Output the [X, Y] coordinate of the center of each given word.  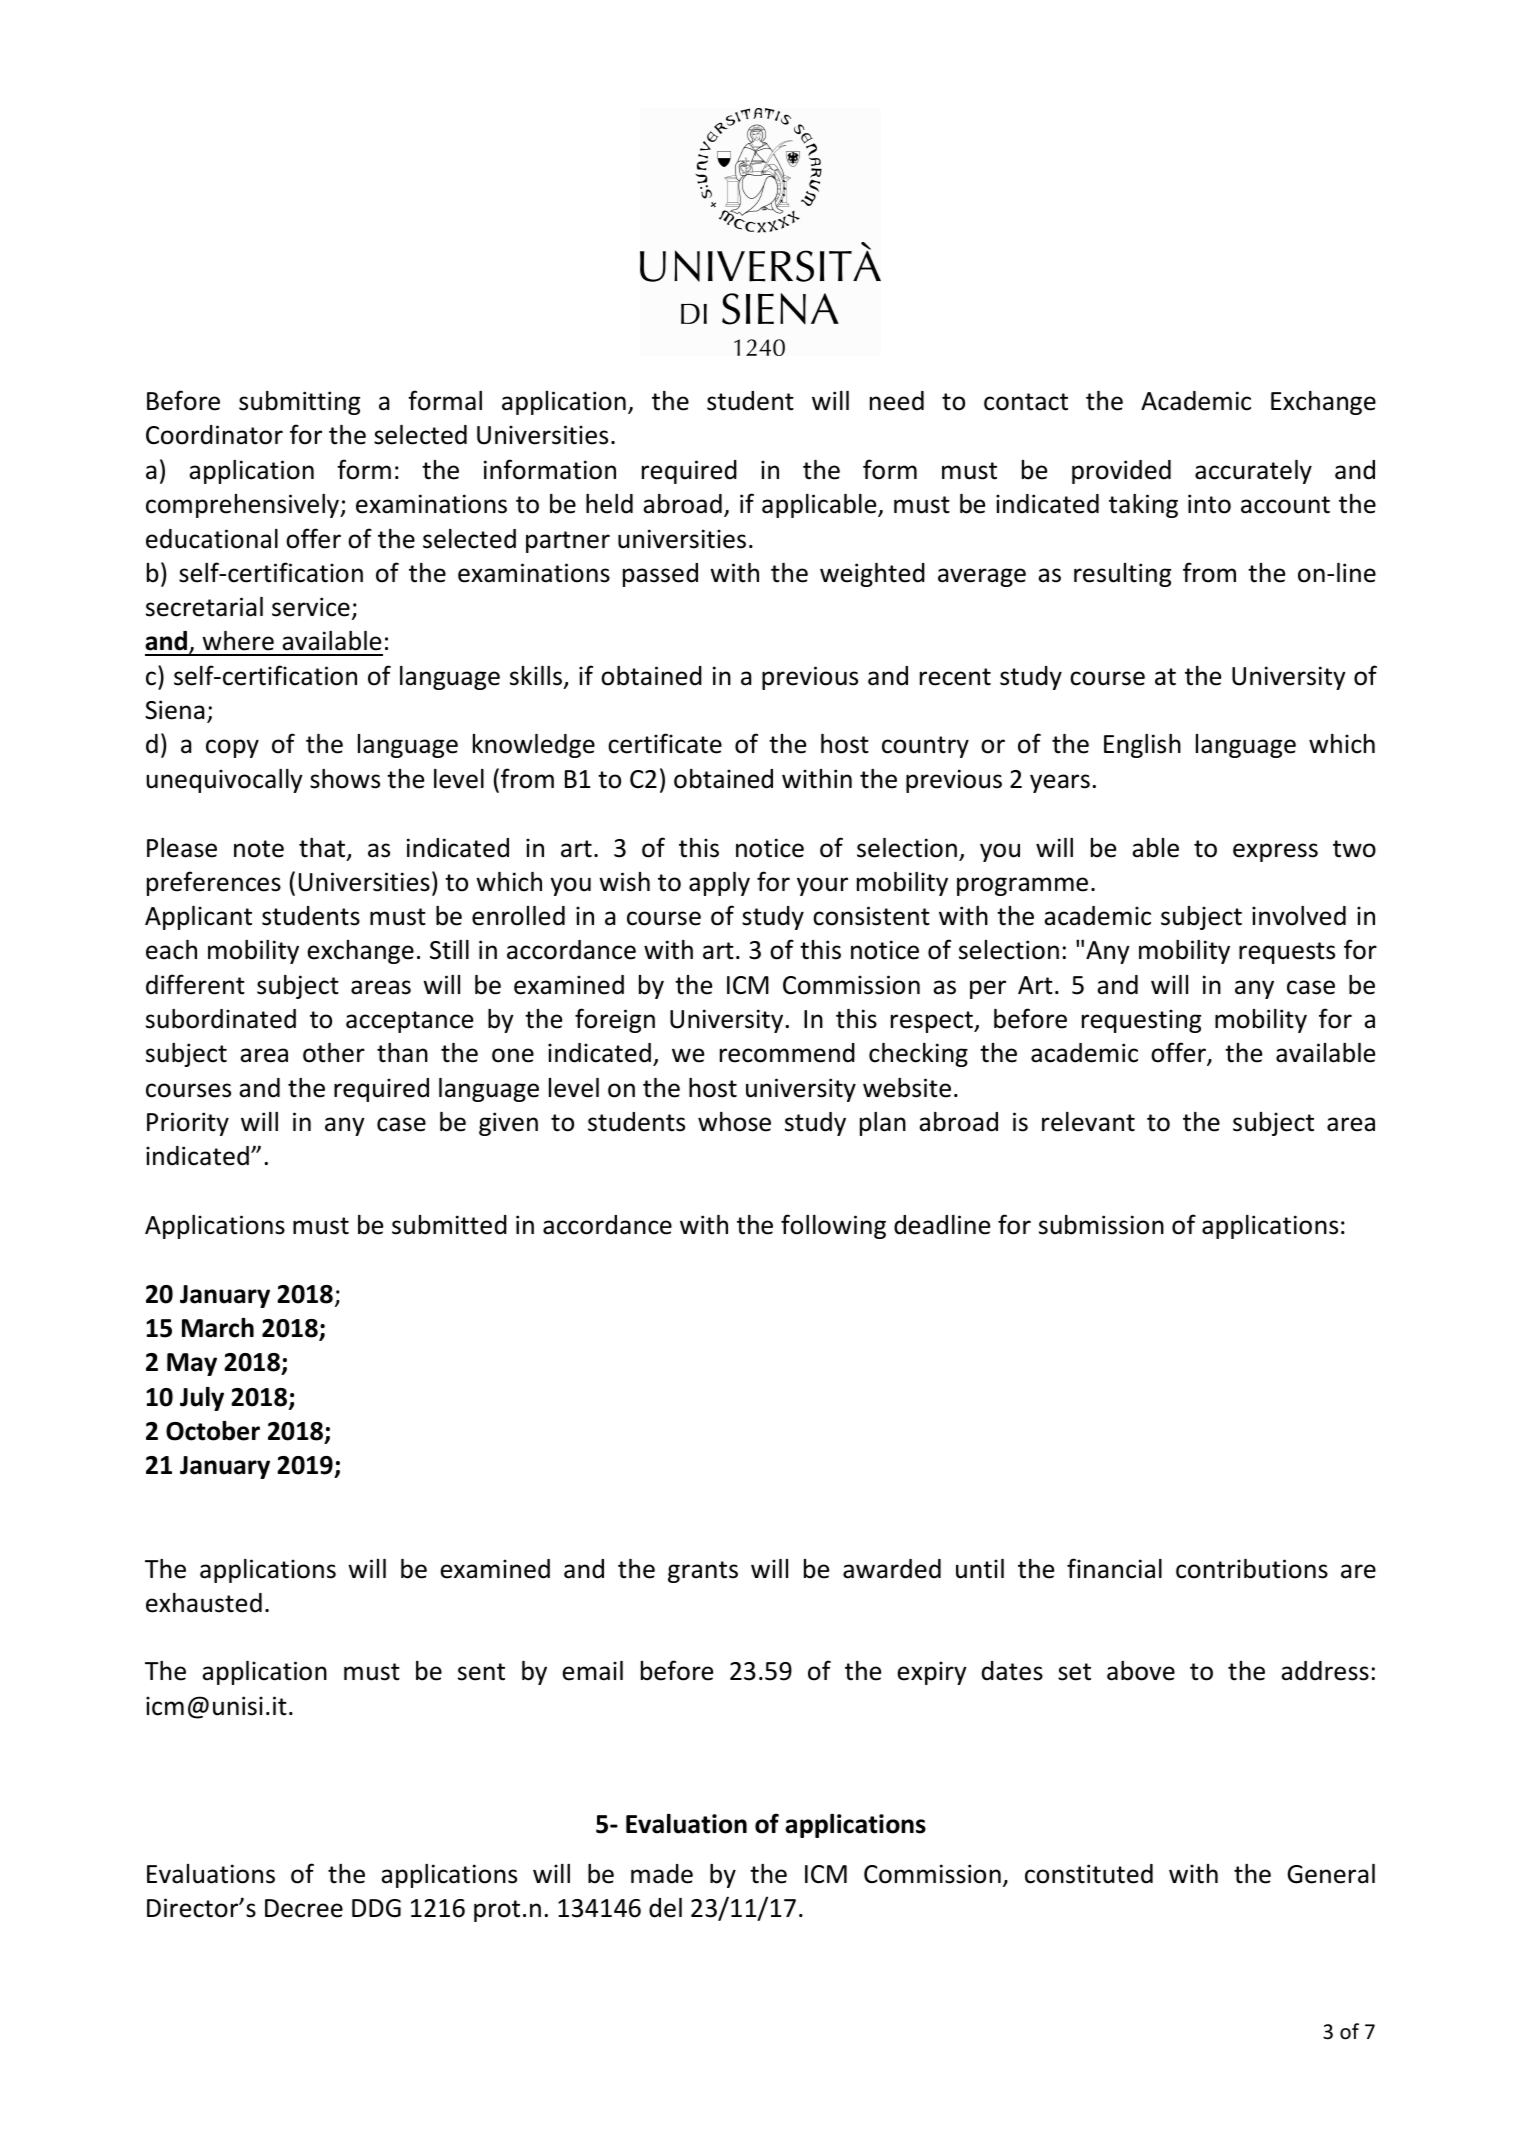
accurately [1253, 472]
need [897, 401]
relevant [1088, 1122]
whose [734, 1122]
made [662, 1874]
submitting [299, 403]
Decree [304, 1908]
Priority [188, 1124]
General [1331, 1874]
